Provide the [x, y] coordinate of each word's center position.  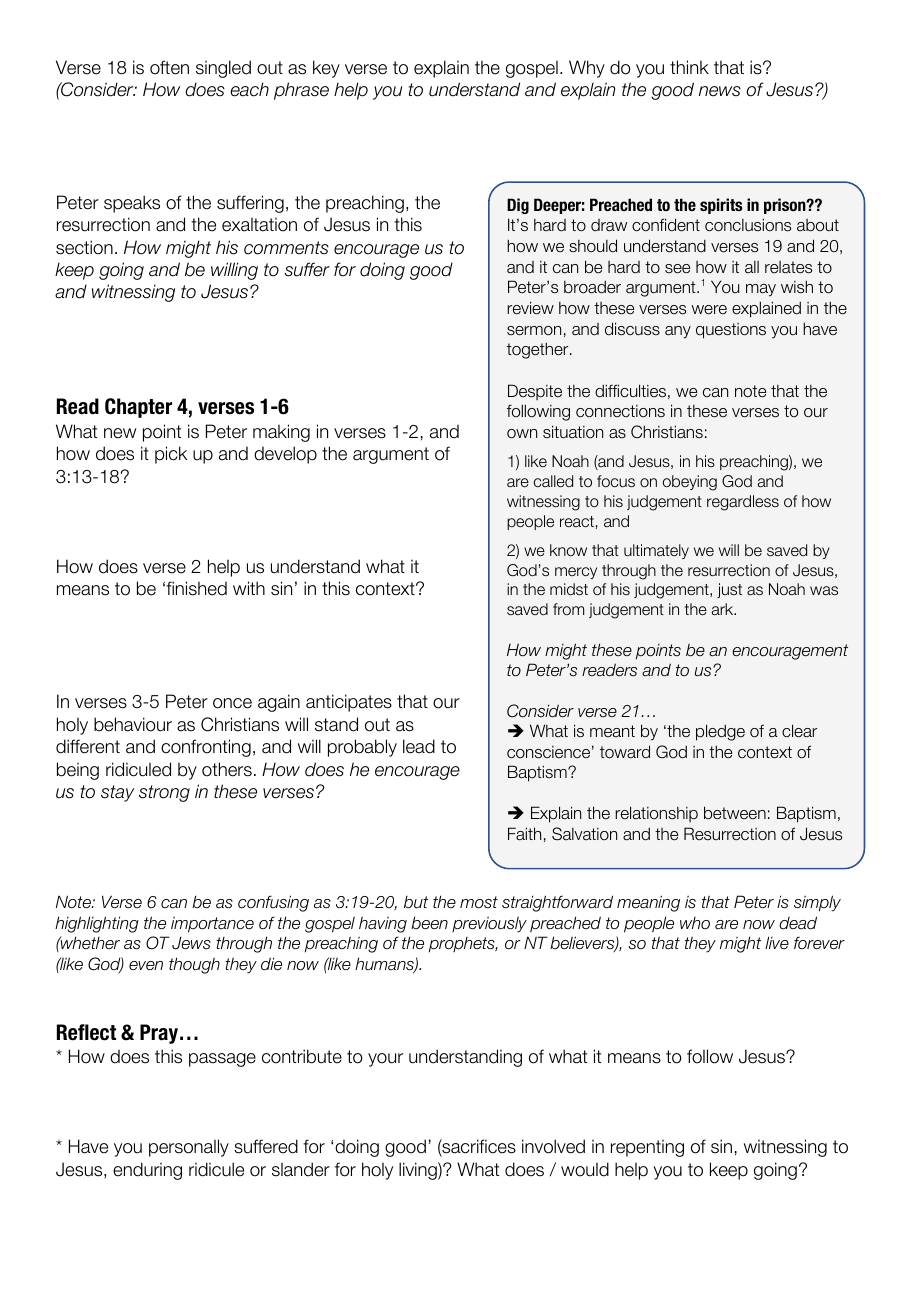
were [709, 310]
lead [419, 746]
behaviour [133, 724]
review [530, 308]
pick [171, 455]
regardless [743, 503]
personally [189, 1148]
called [553, 481]
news [720, 91]
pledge [720, 732]
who [695, 923]
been [429, 923]
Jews [191, 943]
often [169, 67]
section [84, 247]
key [326, 69]
